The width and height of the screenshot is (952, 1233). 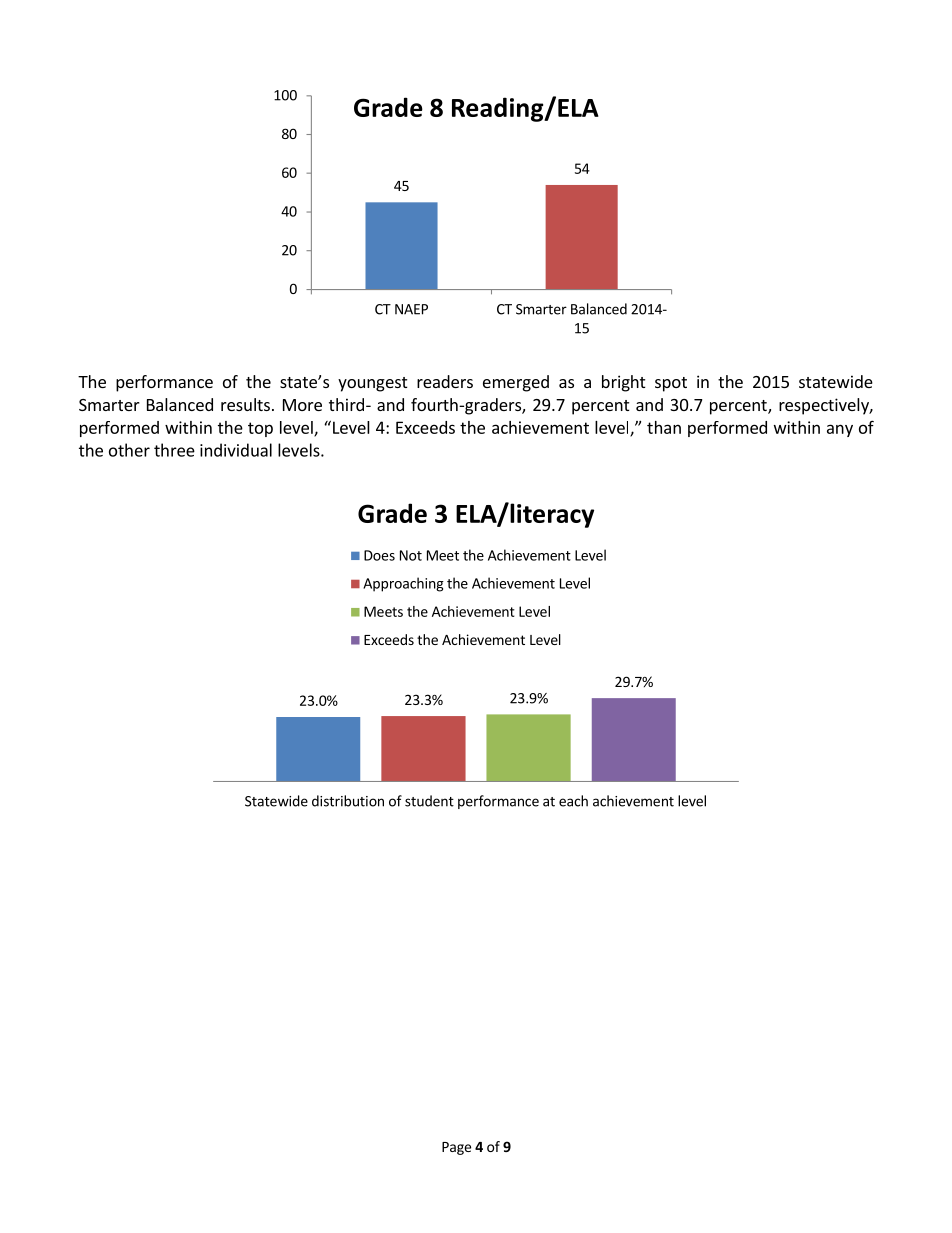 What do you see at coordinates (411, 555) in the screenshot?
I see `Not` at bounding box center [411, 555].
